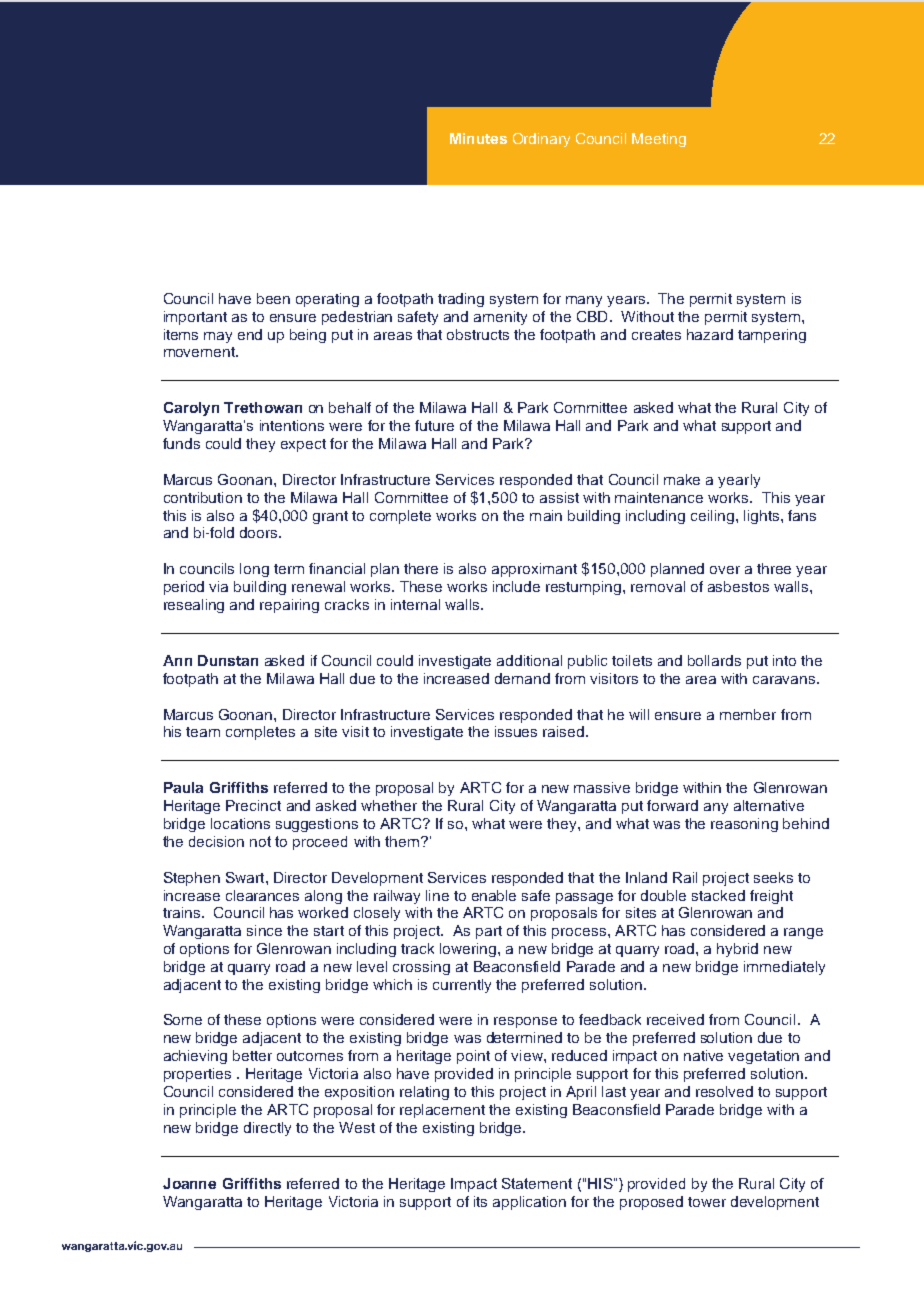 The height and width of the screenshot is (1308, 924). I want to click on tower, so click(707, 1202).
